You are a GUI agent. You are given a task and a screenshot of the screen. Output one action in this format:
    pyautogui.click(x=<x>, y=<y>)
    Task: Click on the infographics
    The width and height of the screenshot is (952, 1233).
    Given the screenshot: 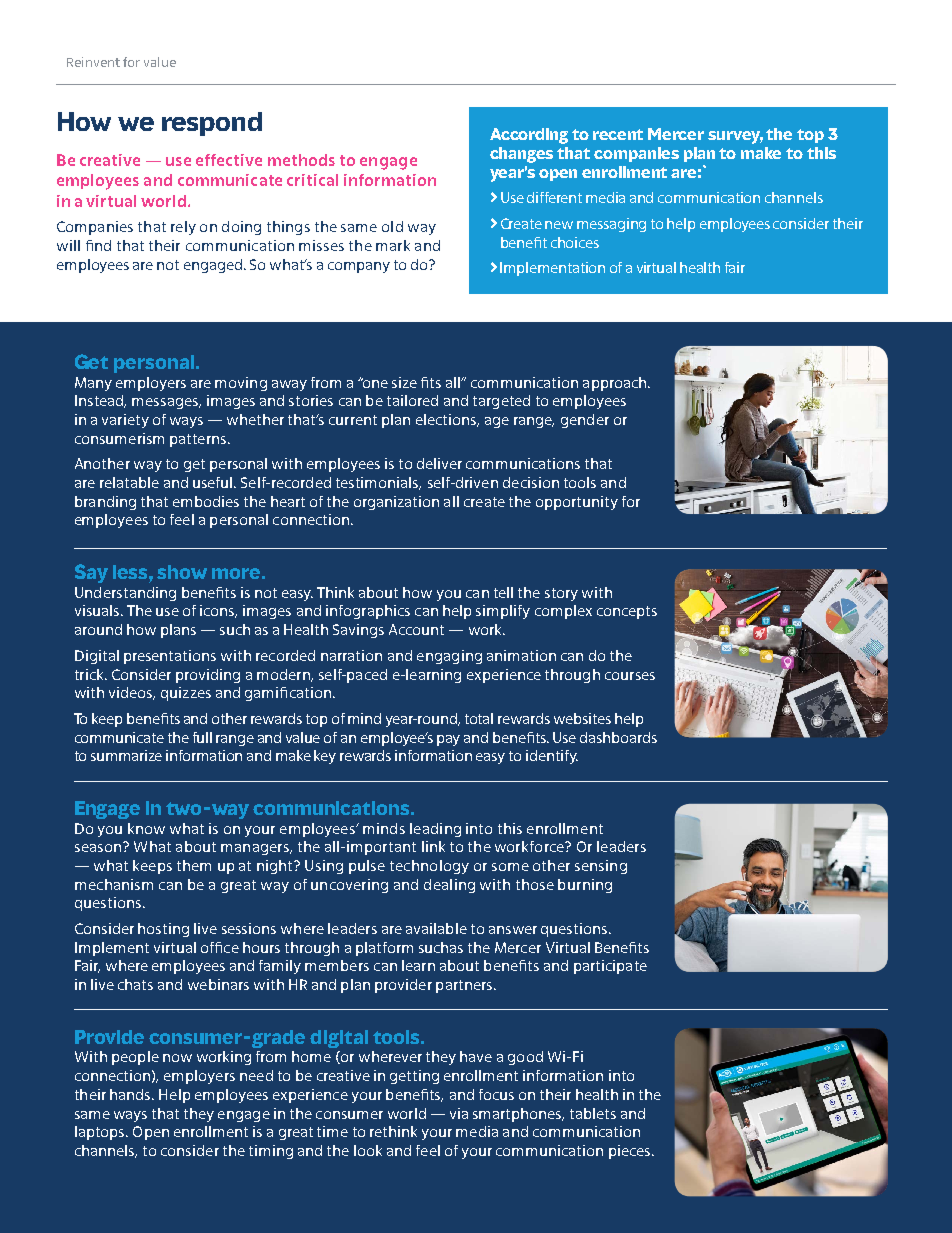 What is the action you would take?
    pyautogui.click(x=368, y=612)
